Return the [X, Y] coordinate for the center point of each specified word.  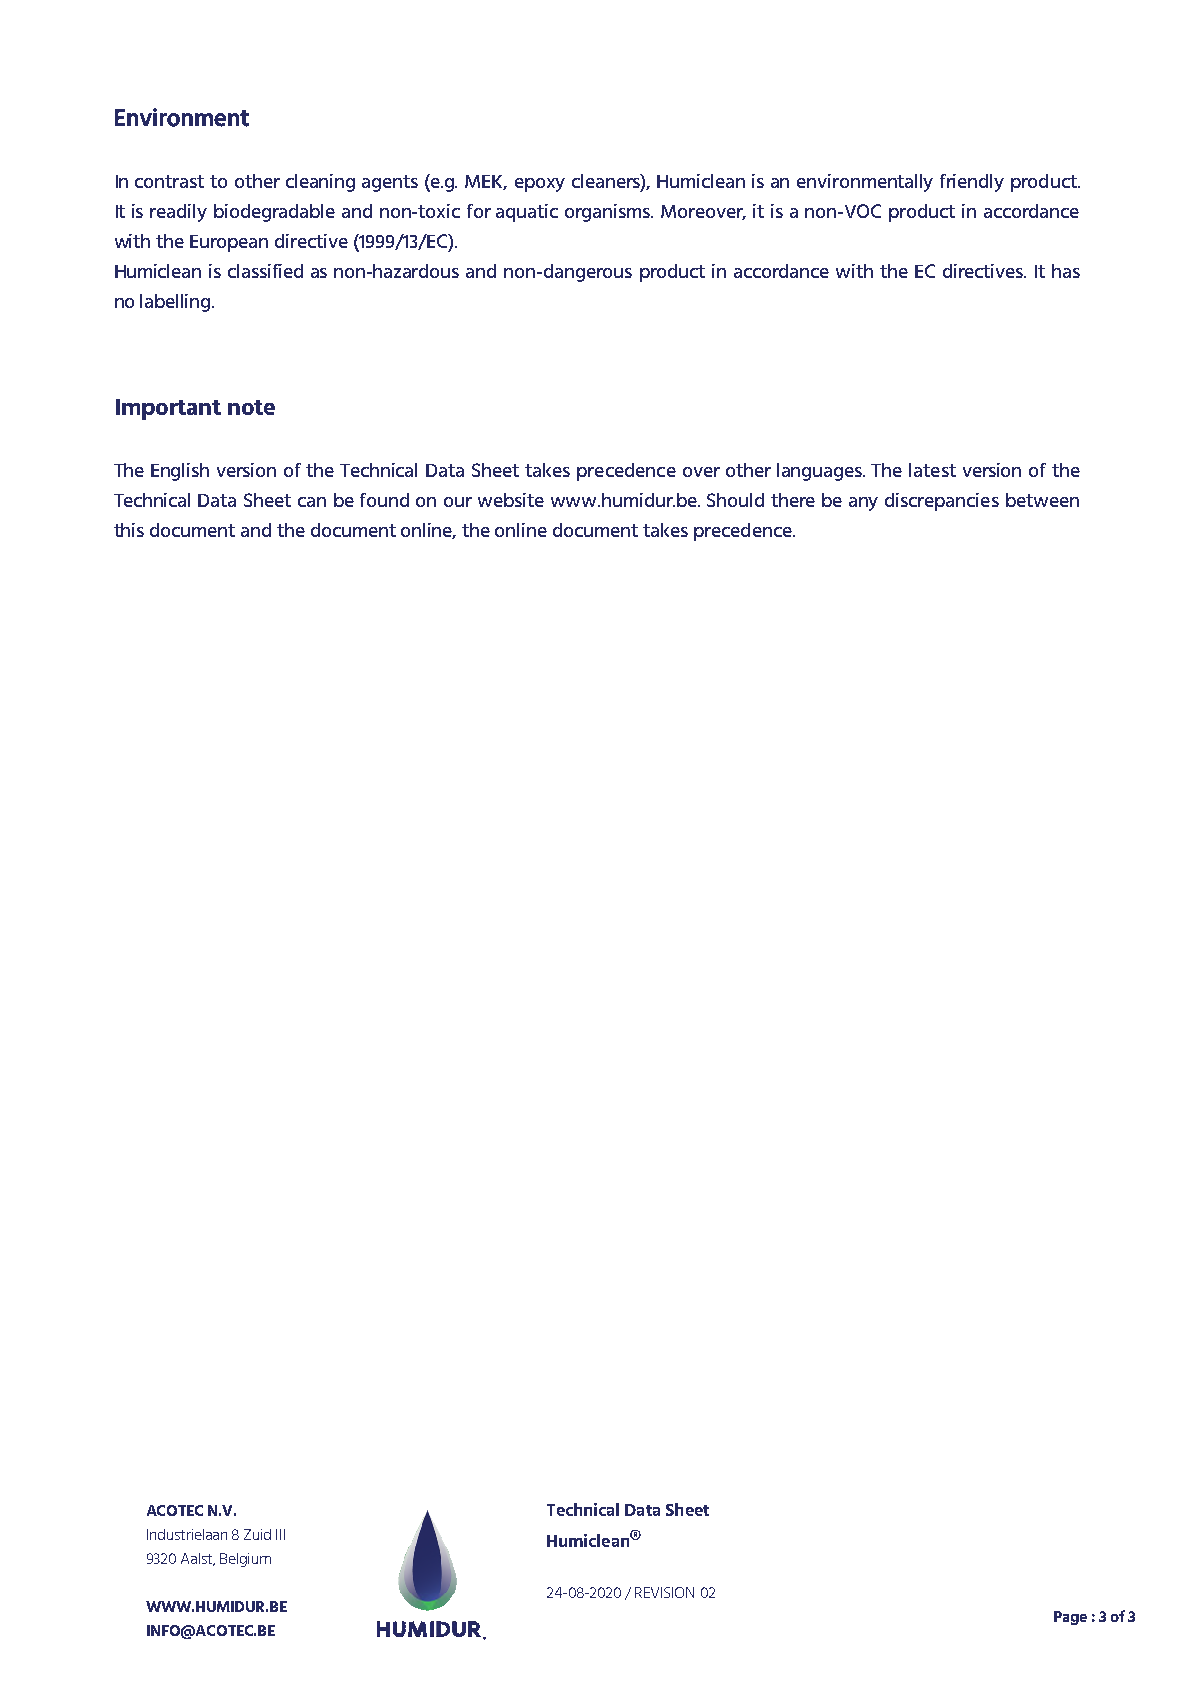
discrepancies [942, 502]
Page [1070, 1618]
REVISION [664, 1592]
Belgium [245, 1560]
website [511, 500]
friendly [972, 183]
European [229, 243]
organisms [609, 213]
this [129, 530]
